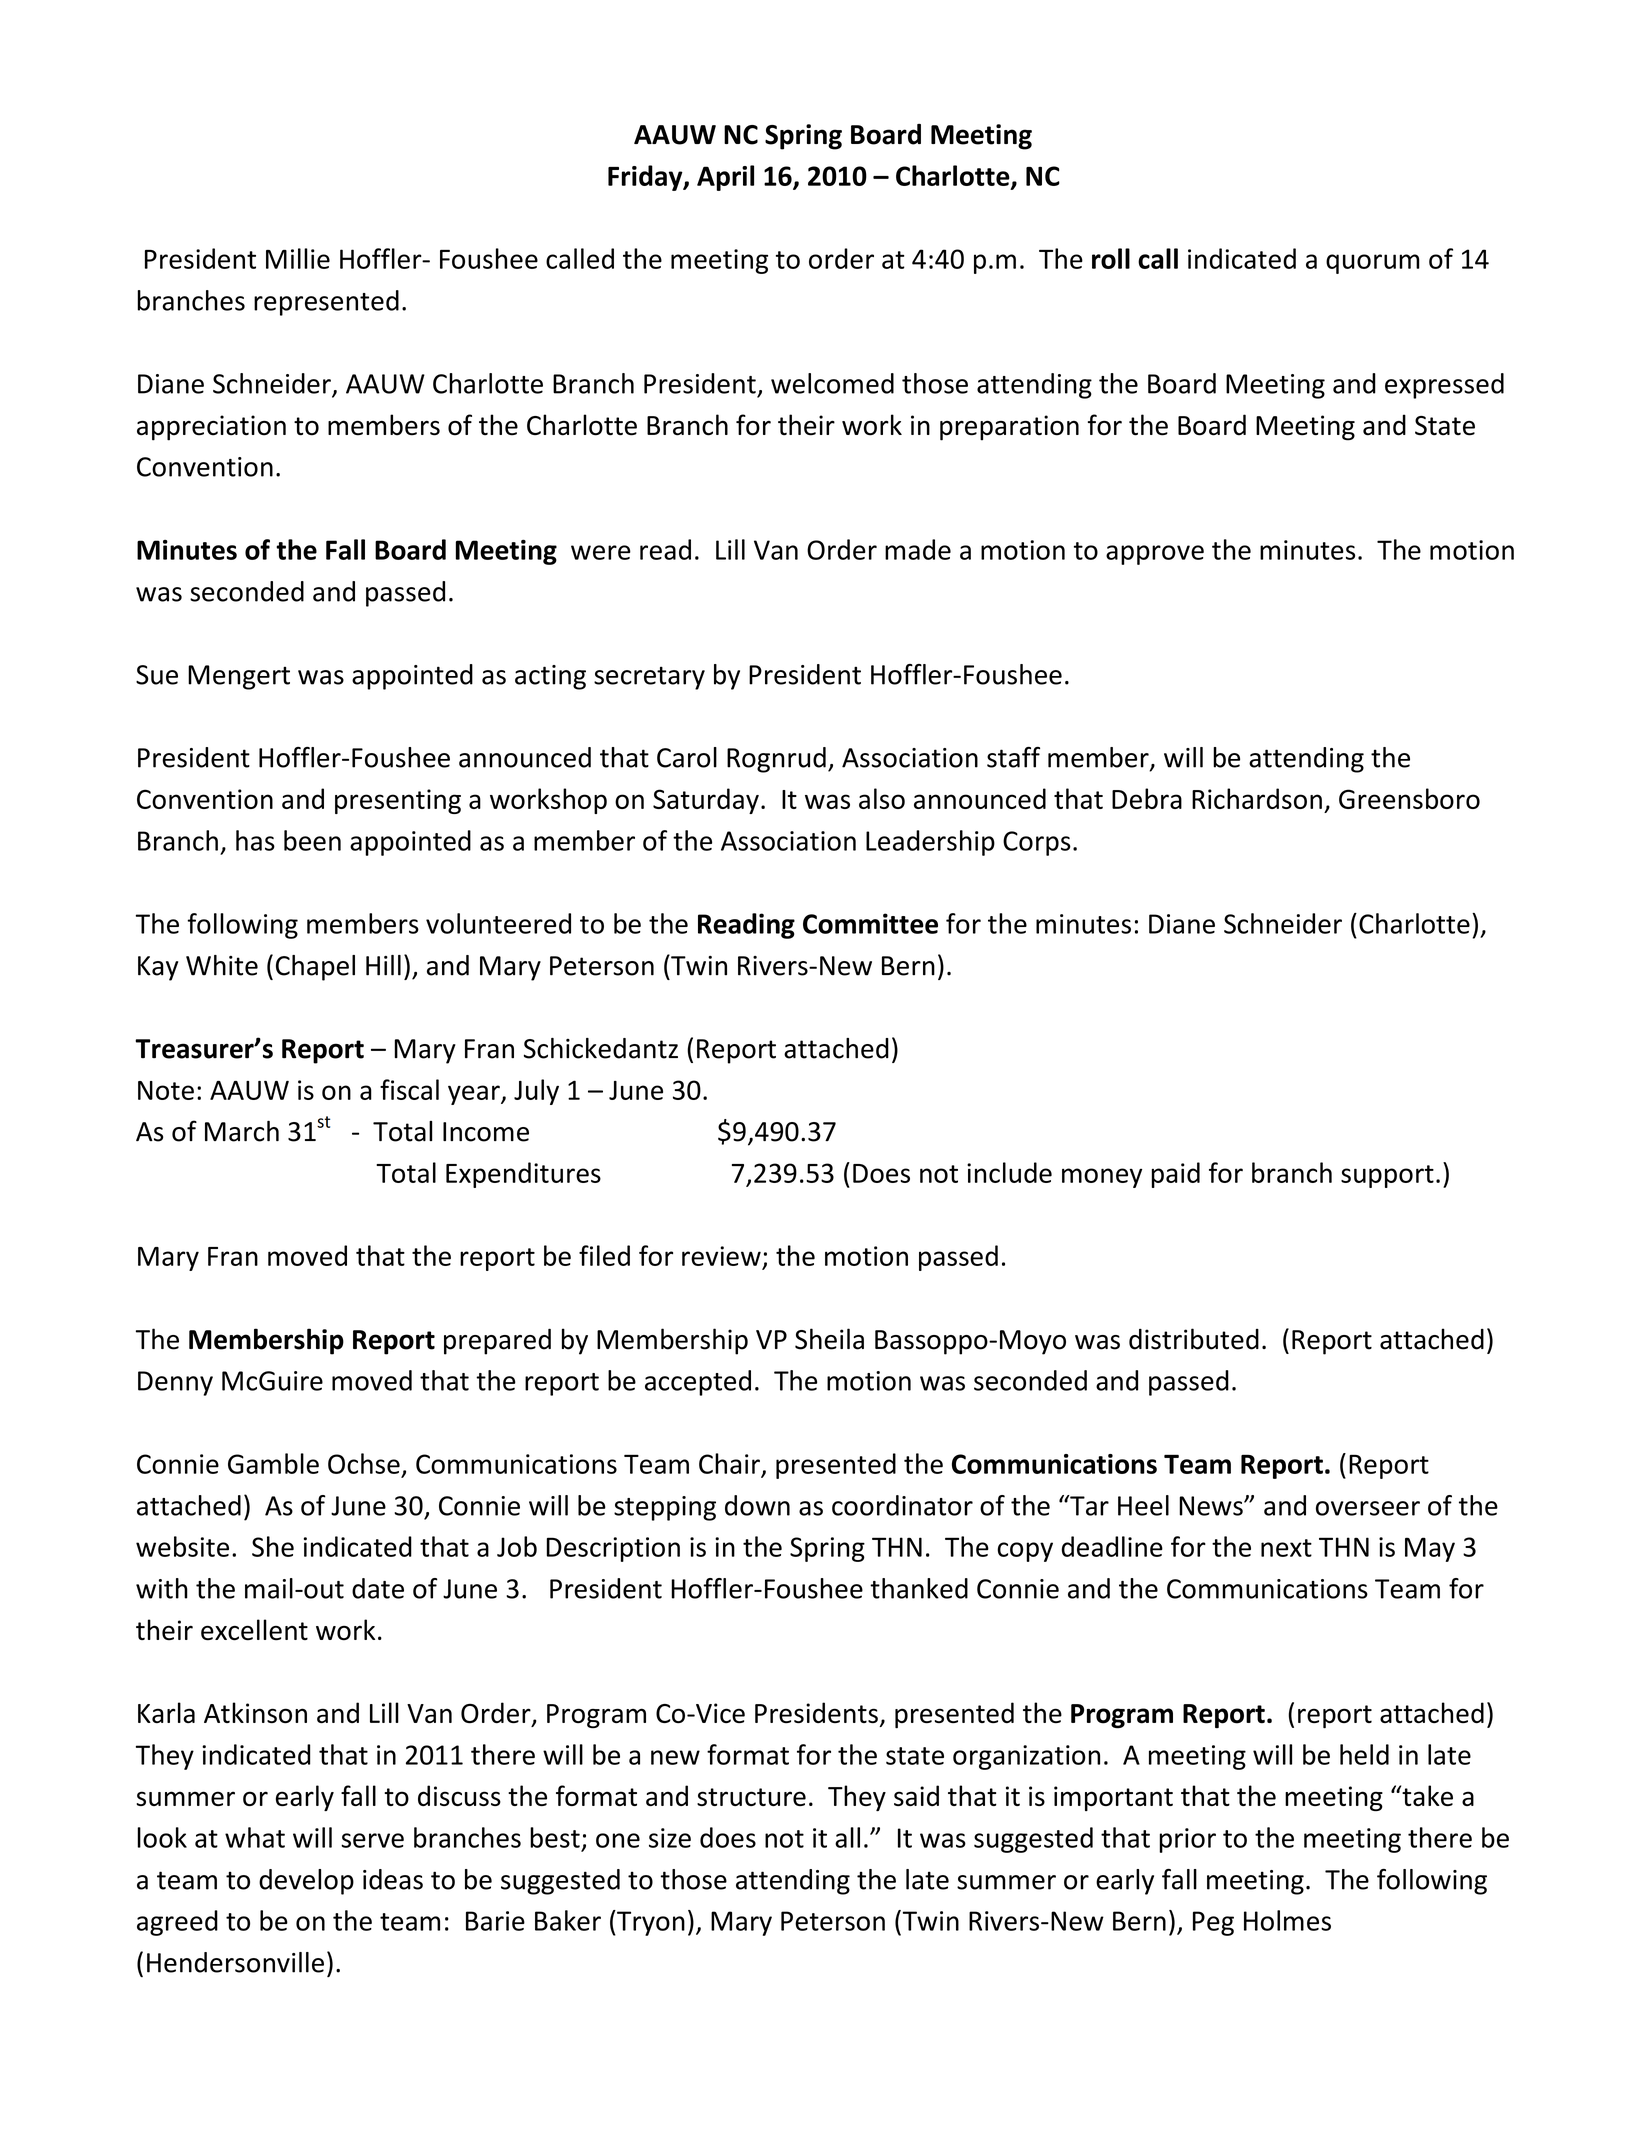 The image size is (1647, 2131). Describe the element at coordinates (409, 1089) in the image. I see `fiscal` at that location.
